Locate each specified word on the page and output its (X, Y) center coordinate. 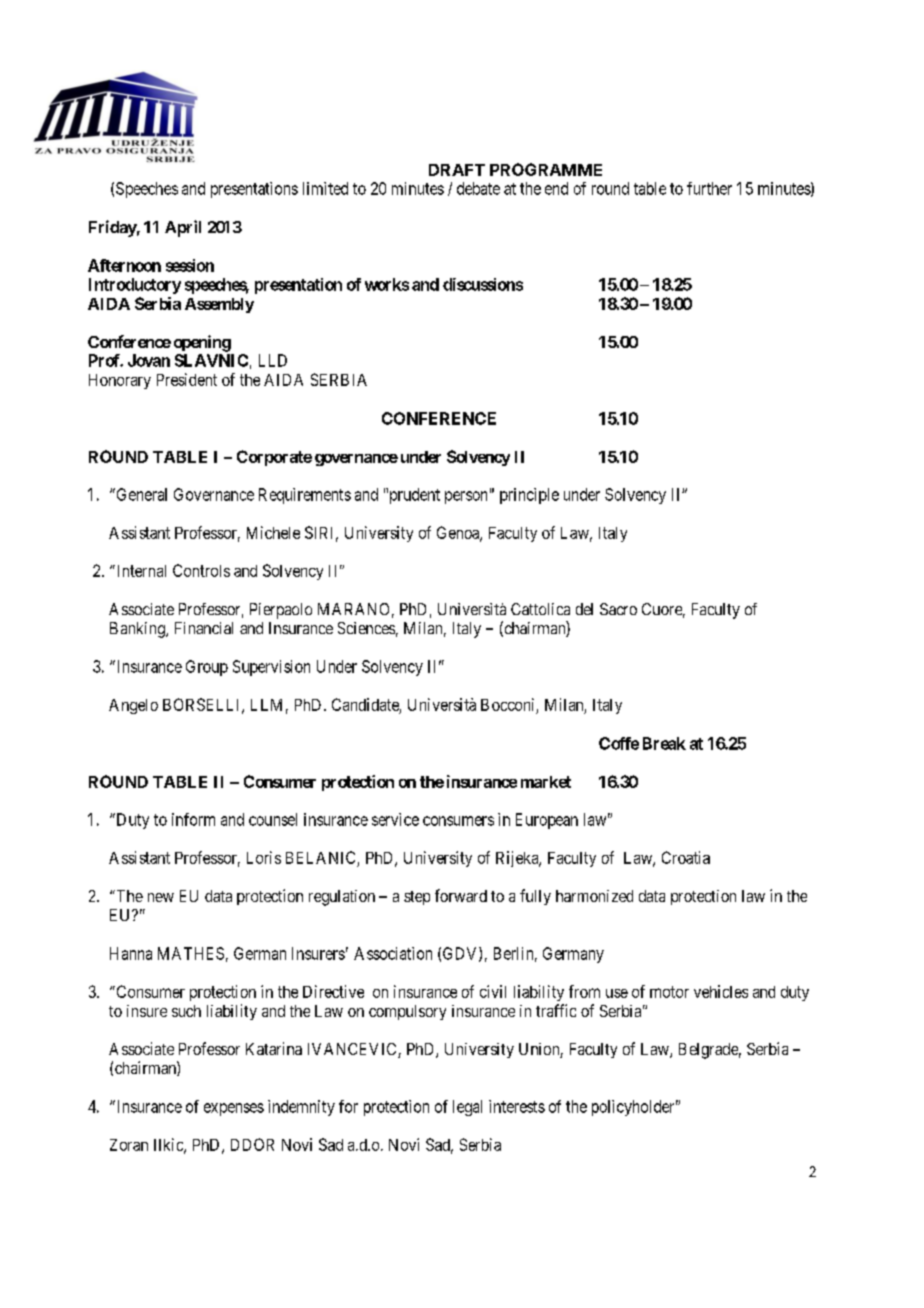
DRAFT (457, 170)
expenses (234, 1109)
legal (467, 1108)
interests (517, 1106)
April (183, 228)
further (709, 188)
